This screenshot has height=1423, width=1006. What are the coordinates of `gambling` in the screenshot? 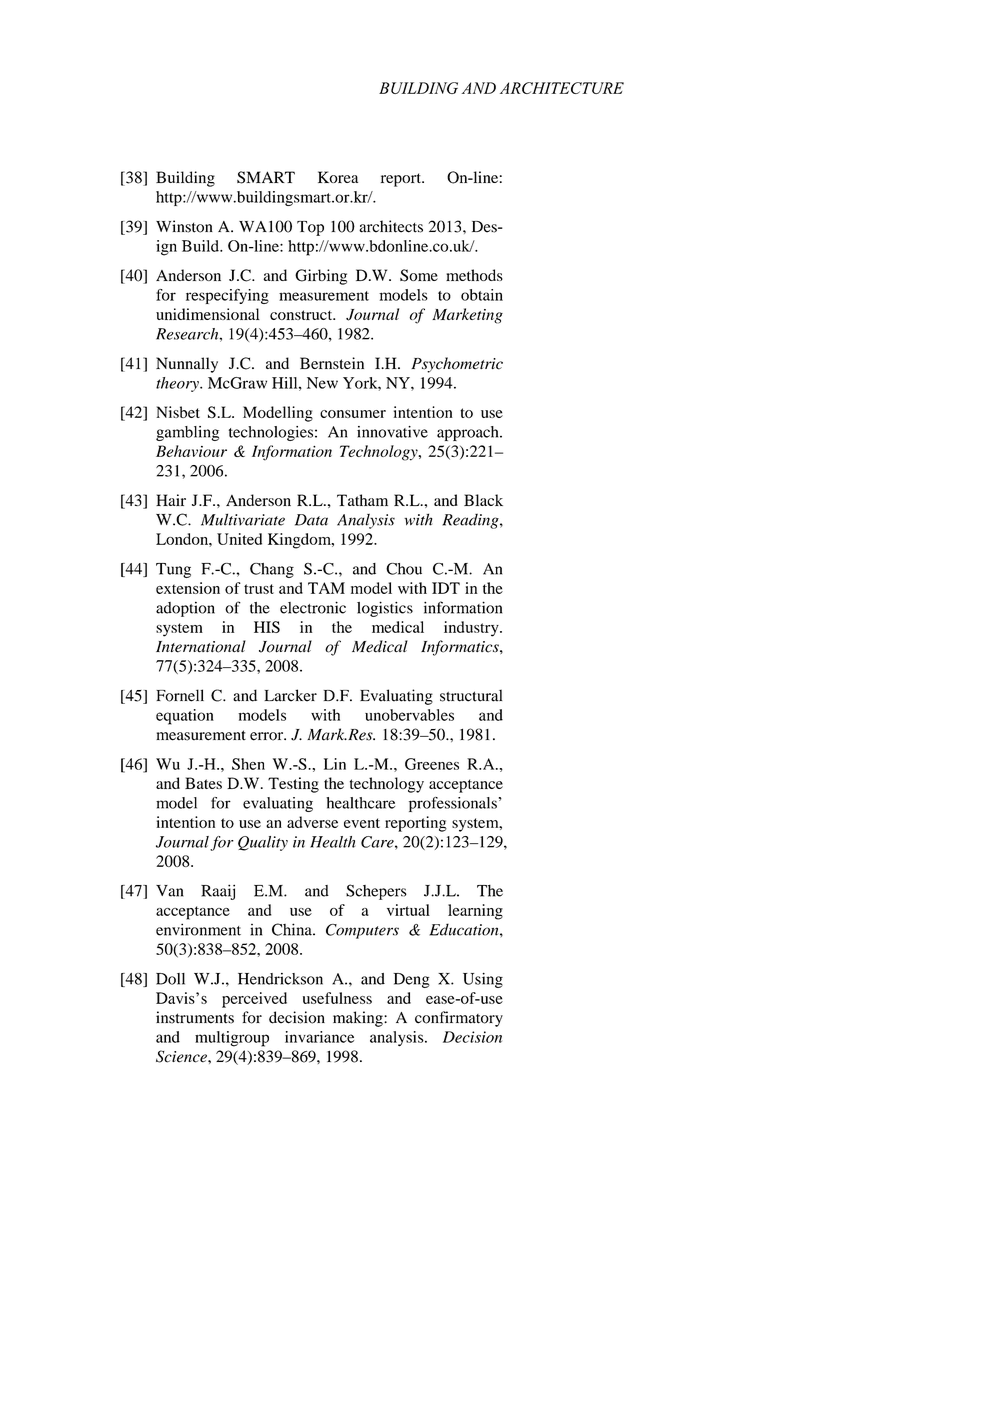 It's located at (187, 433).
